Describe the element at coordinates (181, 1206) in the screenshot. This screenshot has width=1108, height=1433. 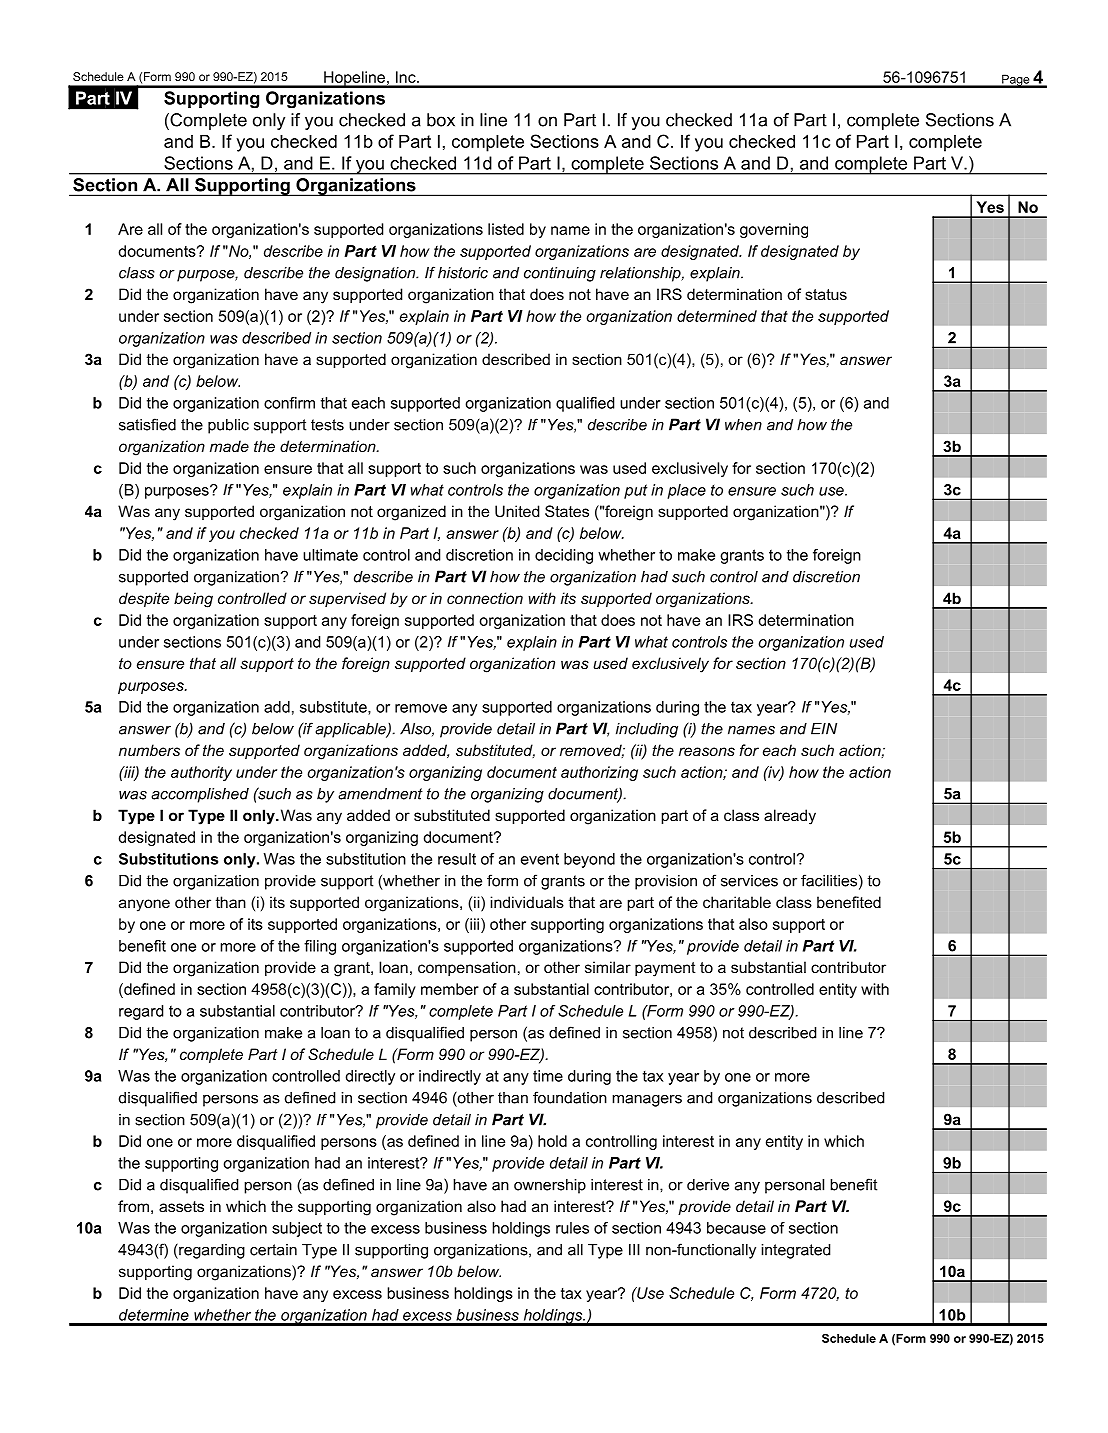
I see `assets` at that location.
